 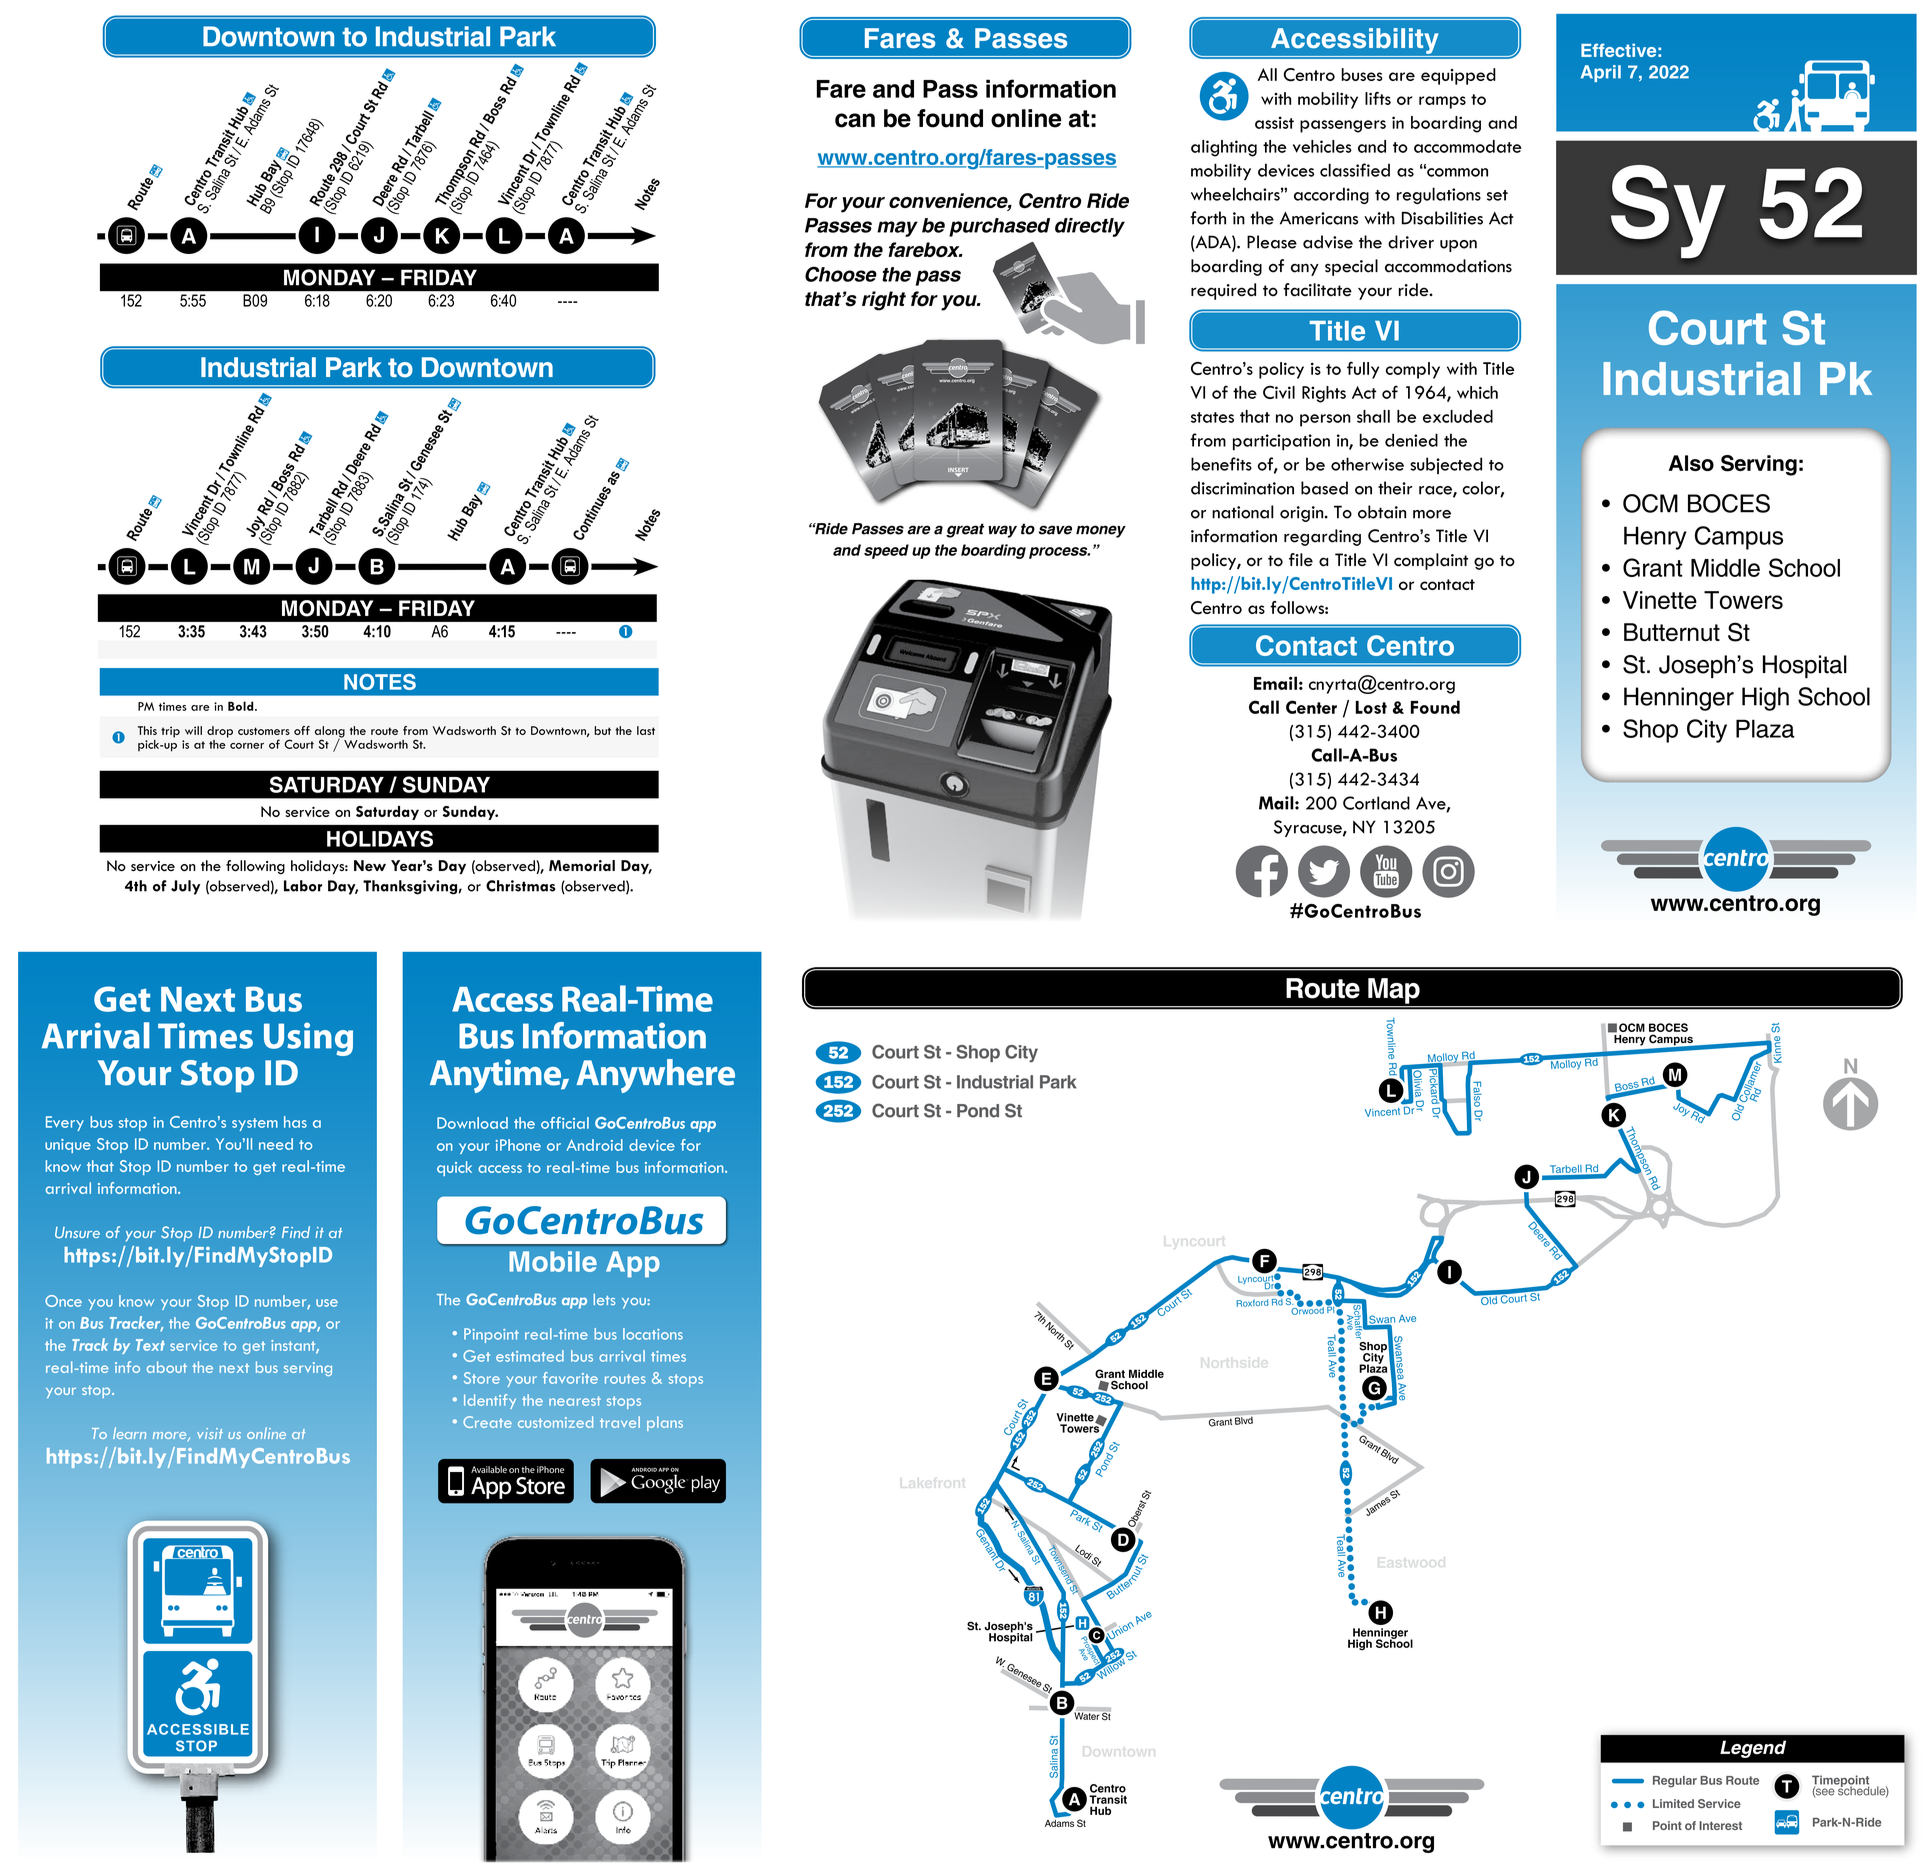 I want to click on Choose, so click(x=841, y=274).
